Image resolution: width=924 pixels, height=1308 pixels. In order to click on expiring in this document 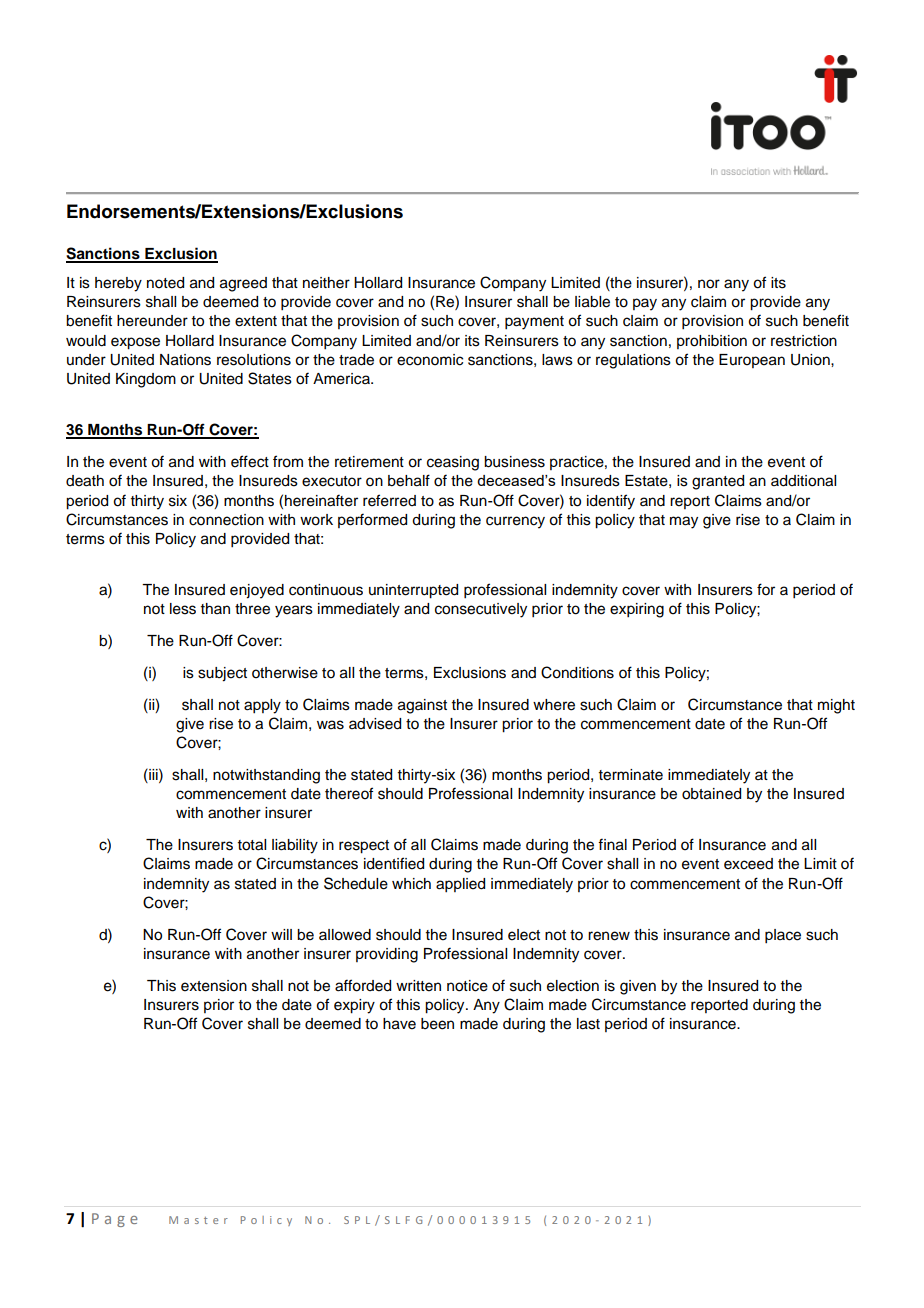, I will do `click(637, 610)`.
